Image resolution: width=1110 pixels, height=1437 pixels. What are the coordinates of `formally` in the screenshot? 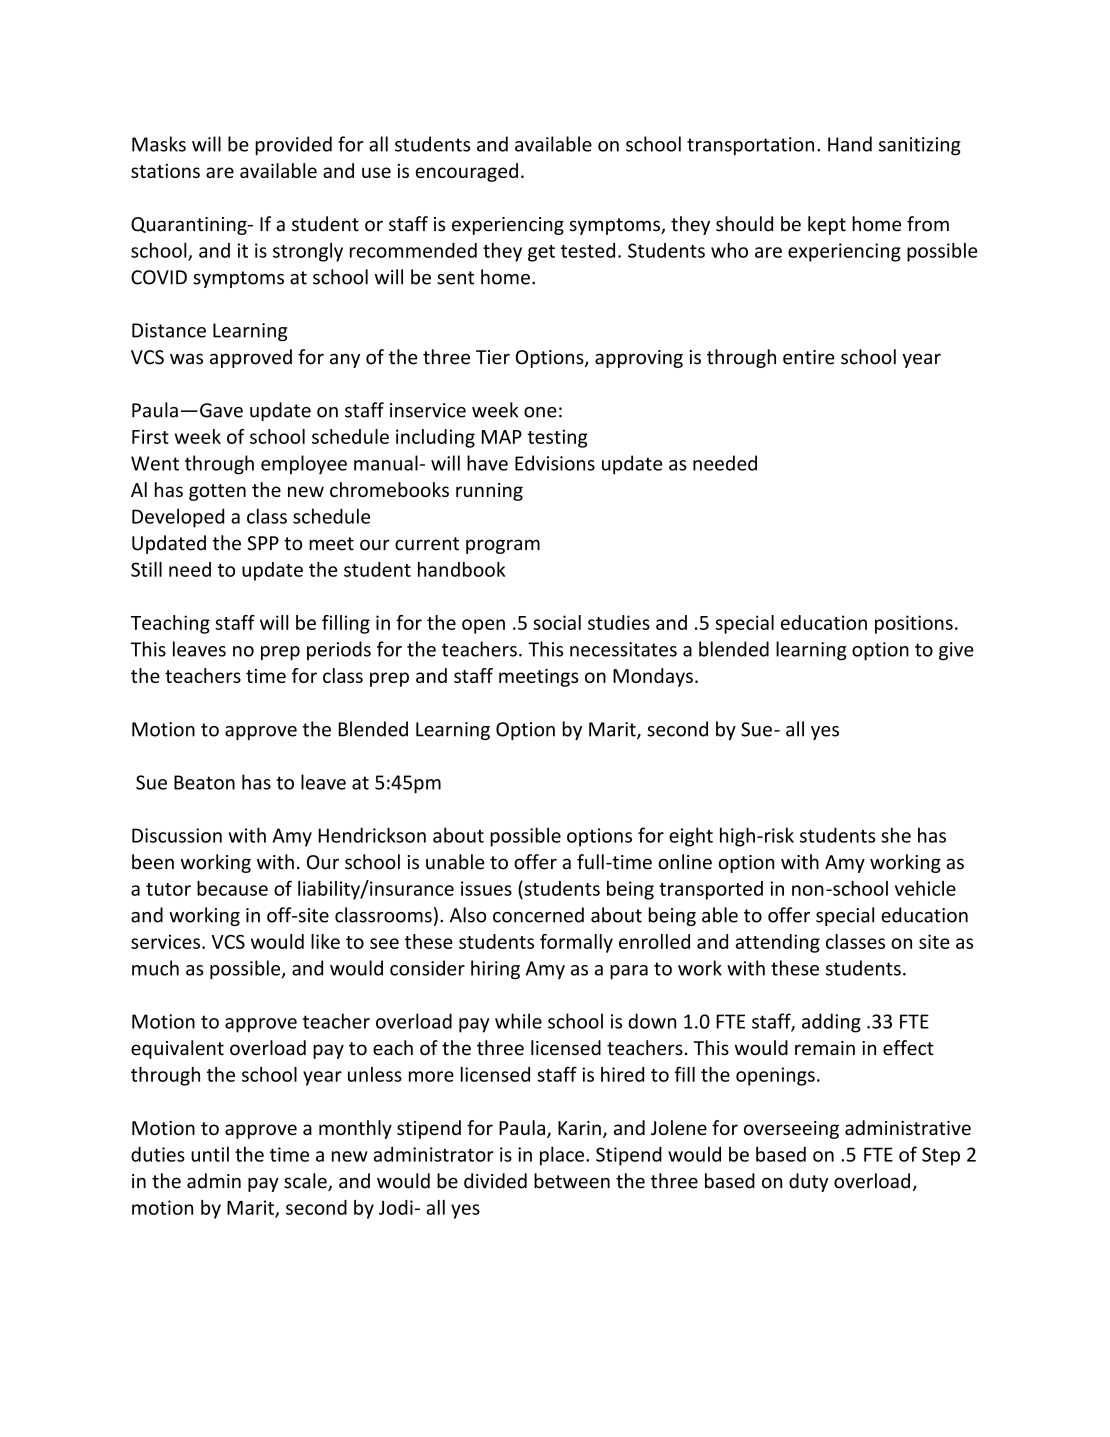 It's located at (576, 943).
